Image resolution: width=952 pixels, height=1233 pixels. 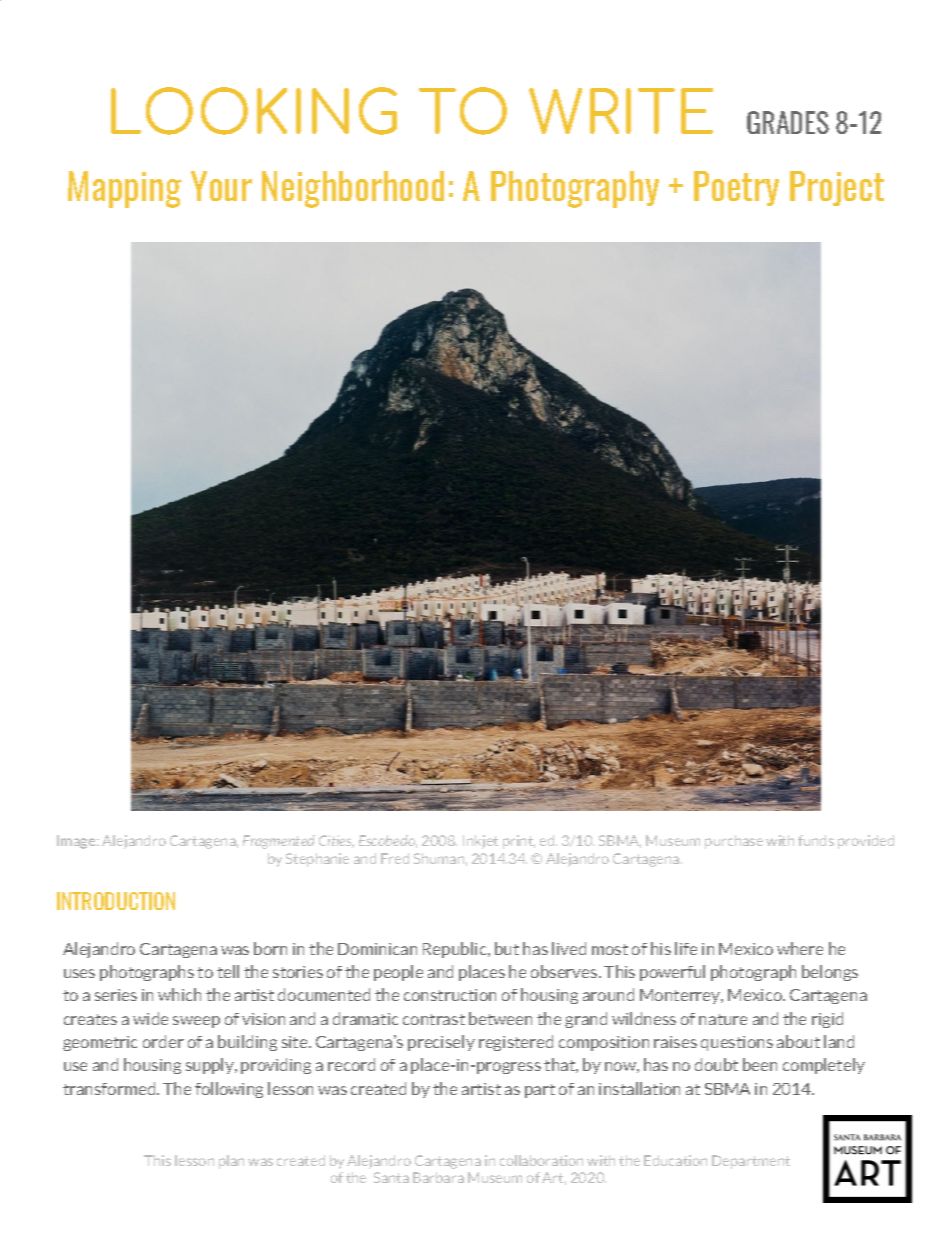 What do you see at coordinates (816, 840) in the screenshot?
I see `funds` at bounding box center [816, 840].
